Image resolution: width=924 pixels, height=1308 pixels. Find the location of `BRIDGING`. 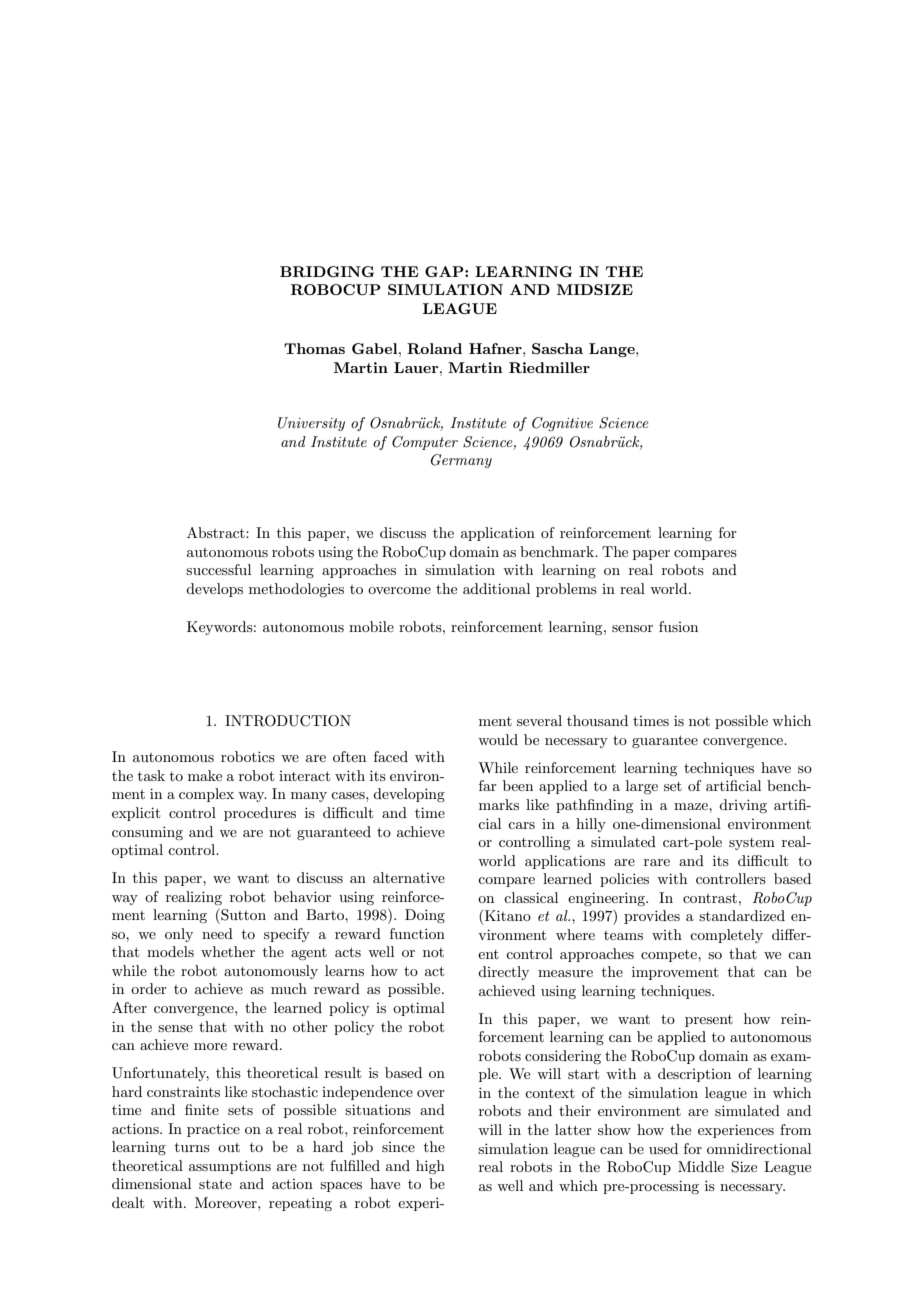

BRIDGING is located at coordinates (327, 271).
